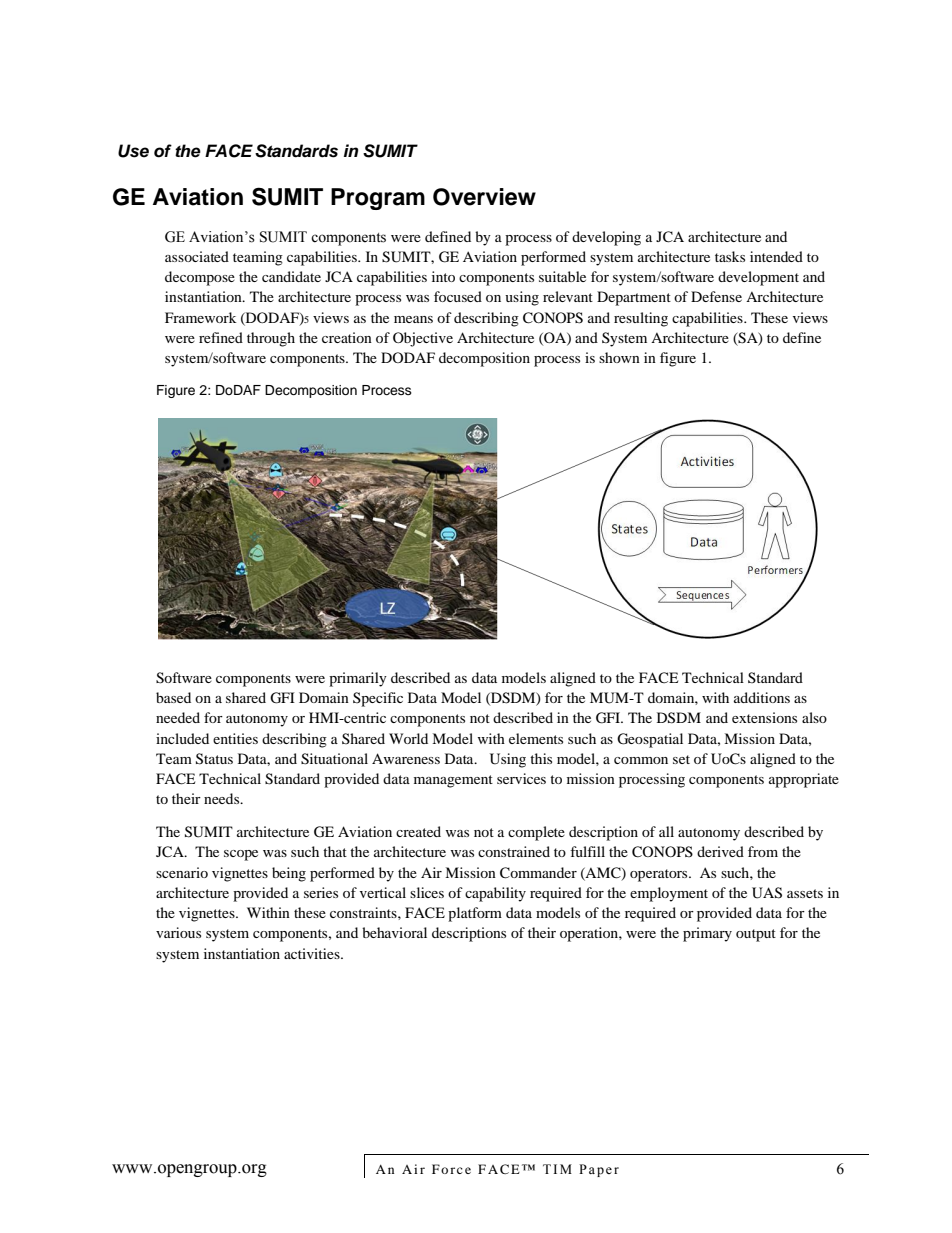 The image size is (952, 1233). I want to click on Specific, so click(378, 699).
